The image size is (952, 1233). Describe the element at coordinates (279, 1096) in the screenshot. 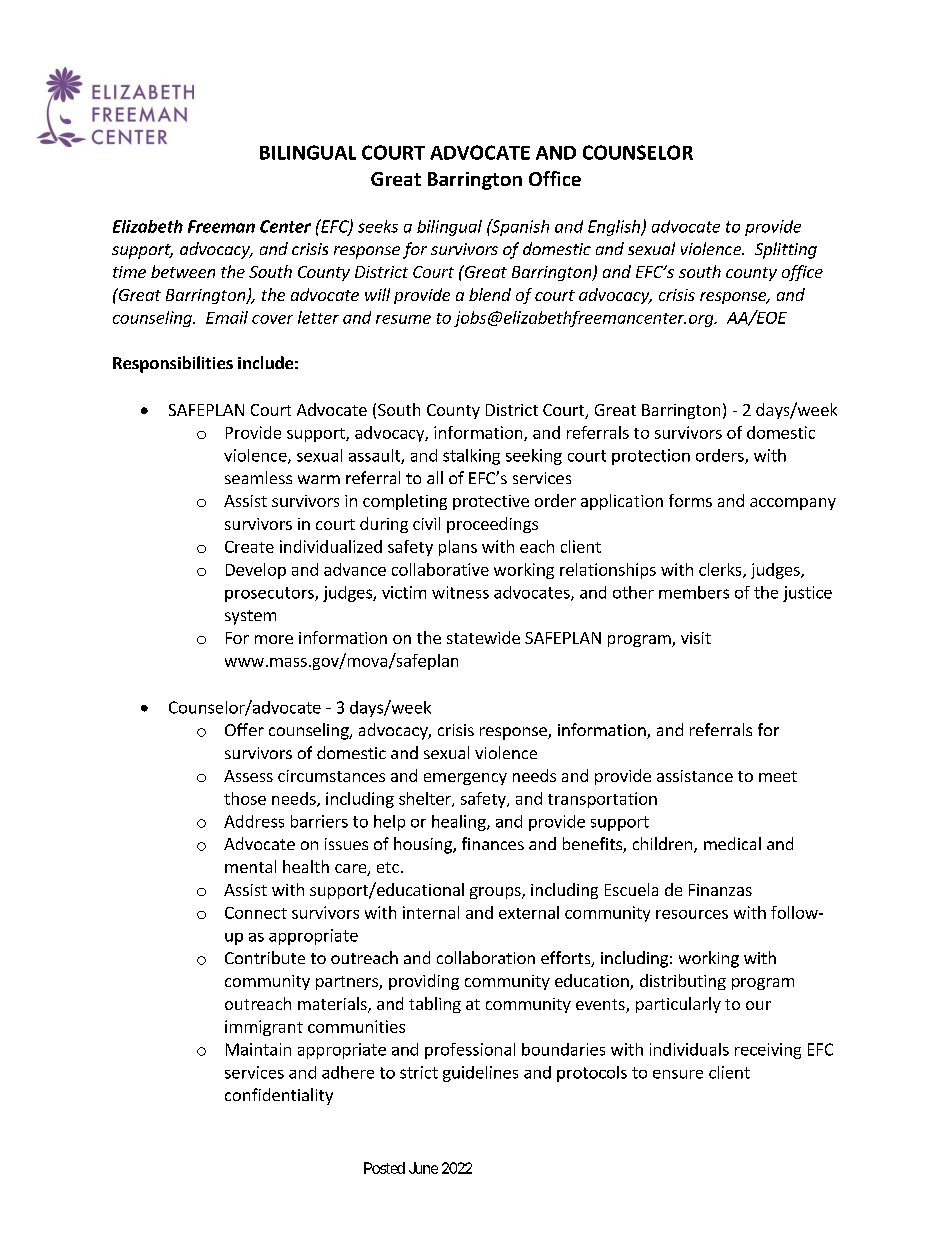

I see `confidentiality` at that location.
